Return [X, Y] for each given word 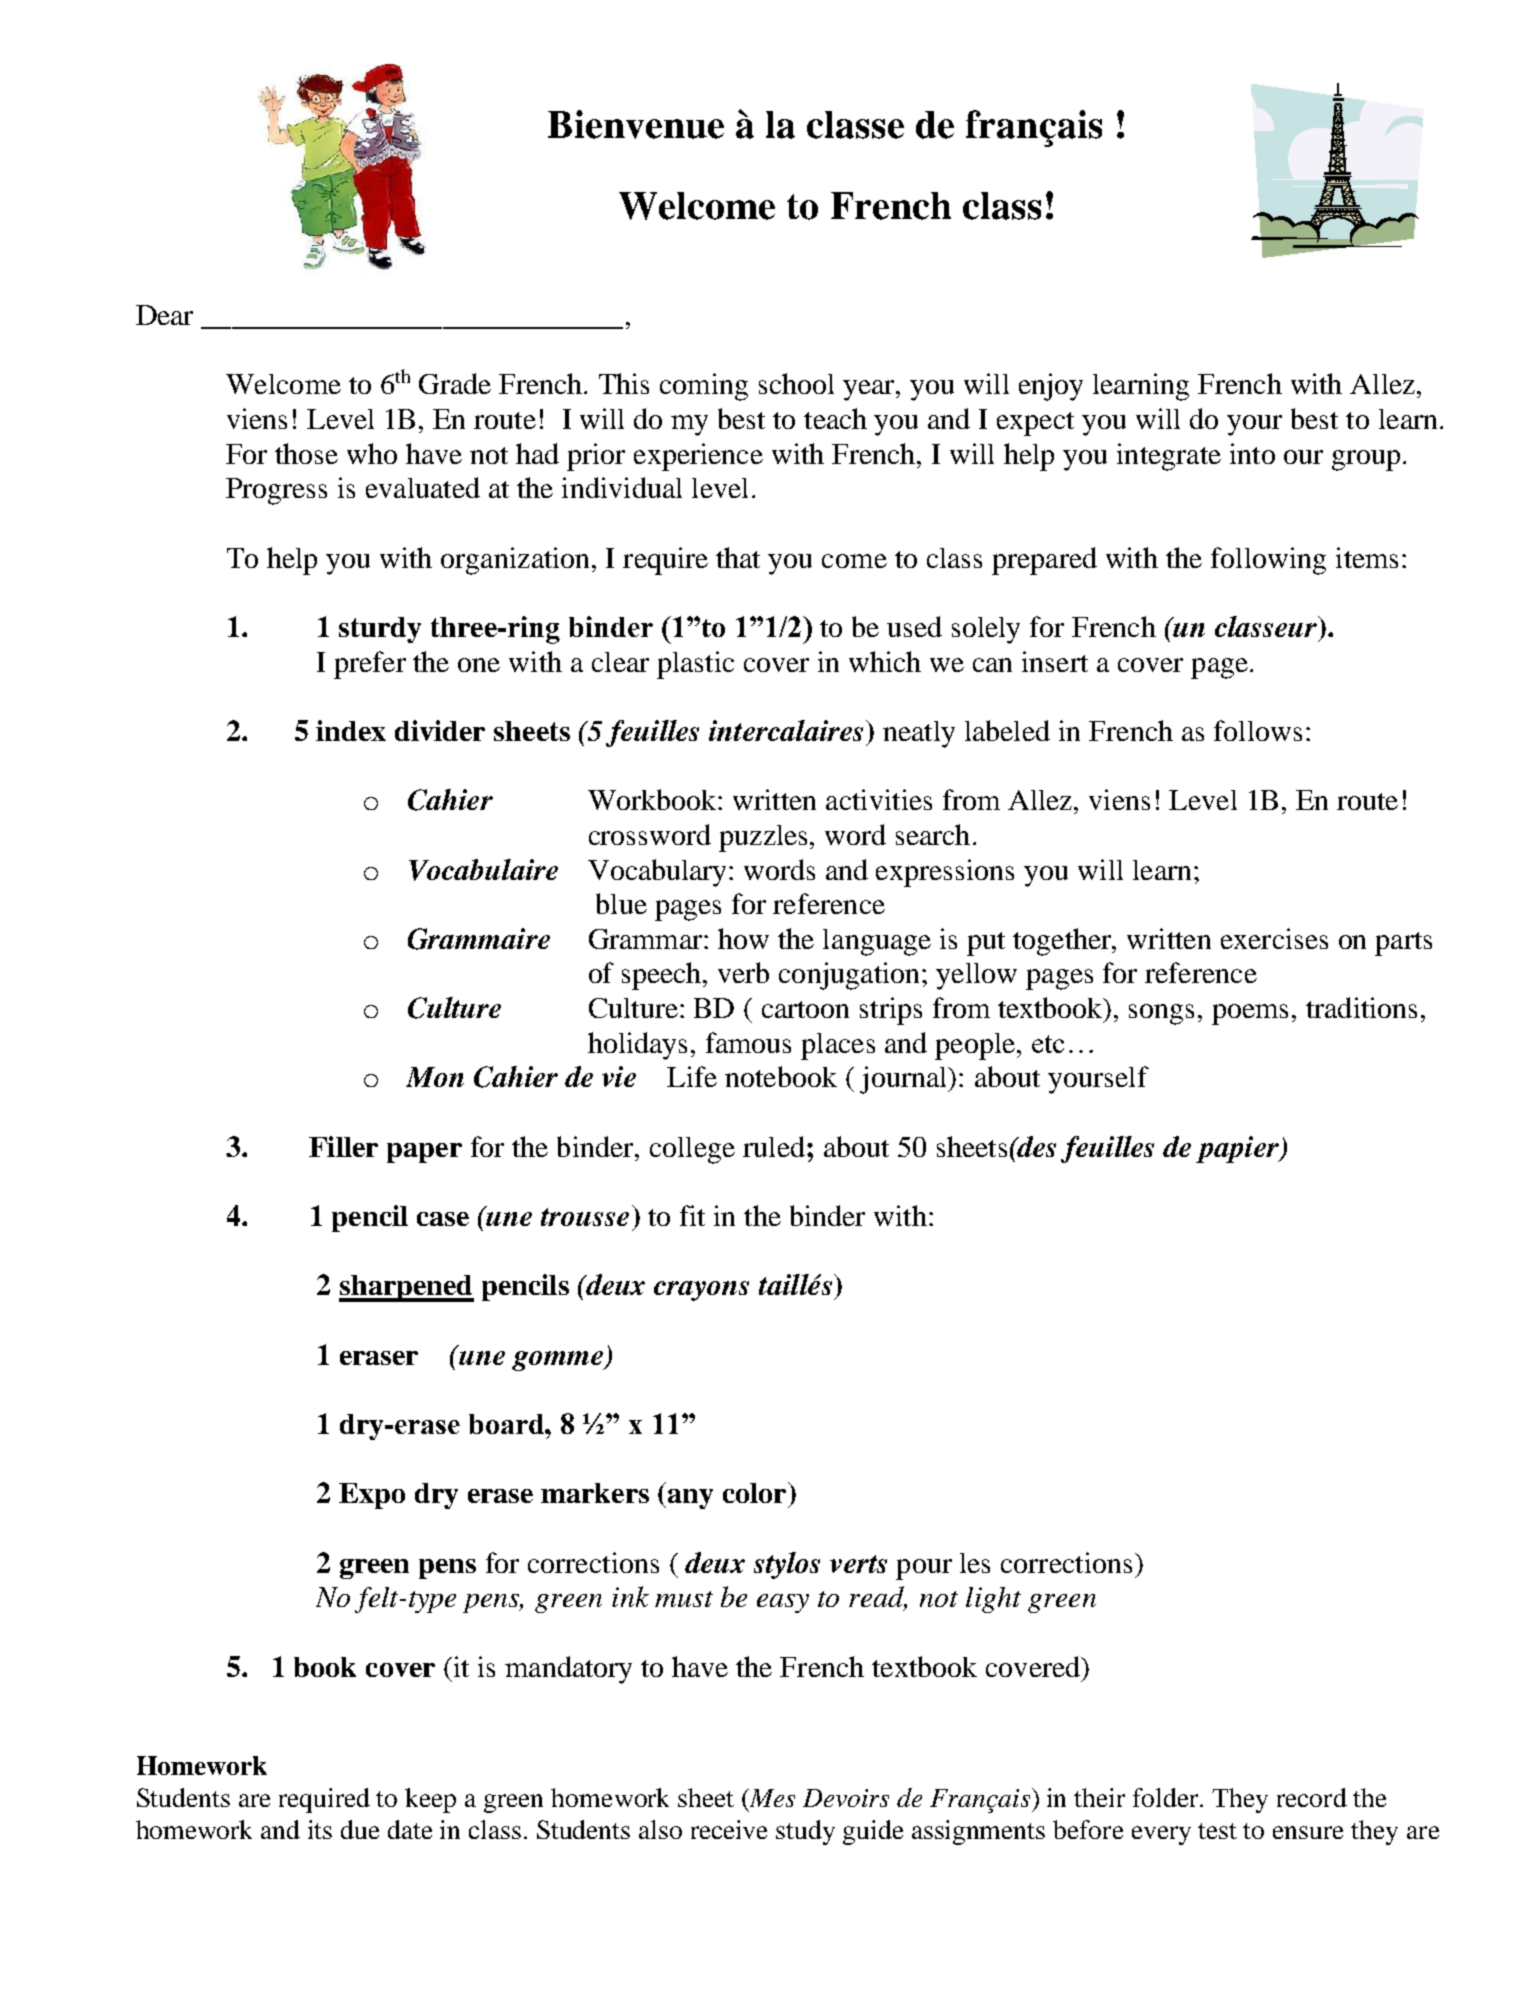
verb [743, 972]
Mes [771, 1799]
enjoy [1051, 387]
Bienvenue [636, 124]
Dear [164, 315]
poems [1250, 1014]
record [1312, 1797]
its [320, 1829]
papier [1238, 1149]
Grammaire [479, 939]
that [738, 557]
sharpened [406, 1288]
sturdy [380, 630]
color [756, 1492]
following [1268, 561]
